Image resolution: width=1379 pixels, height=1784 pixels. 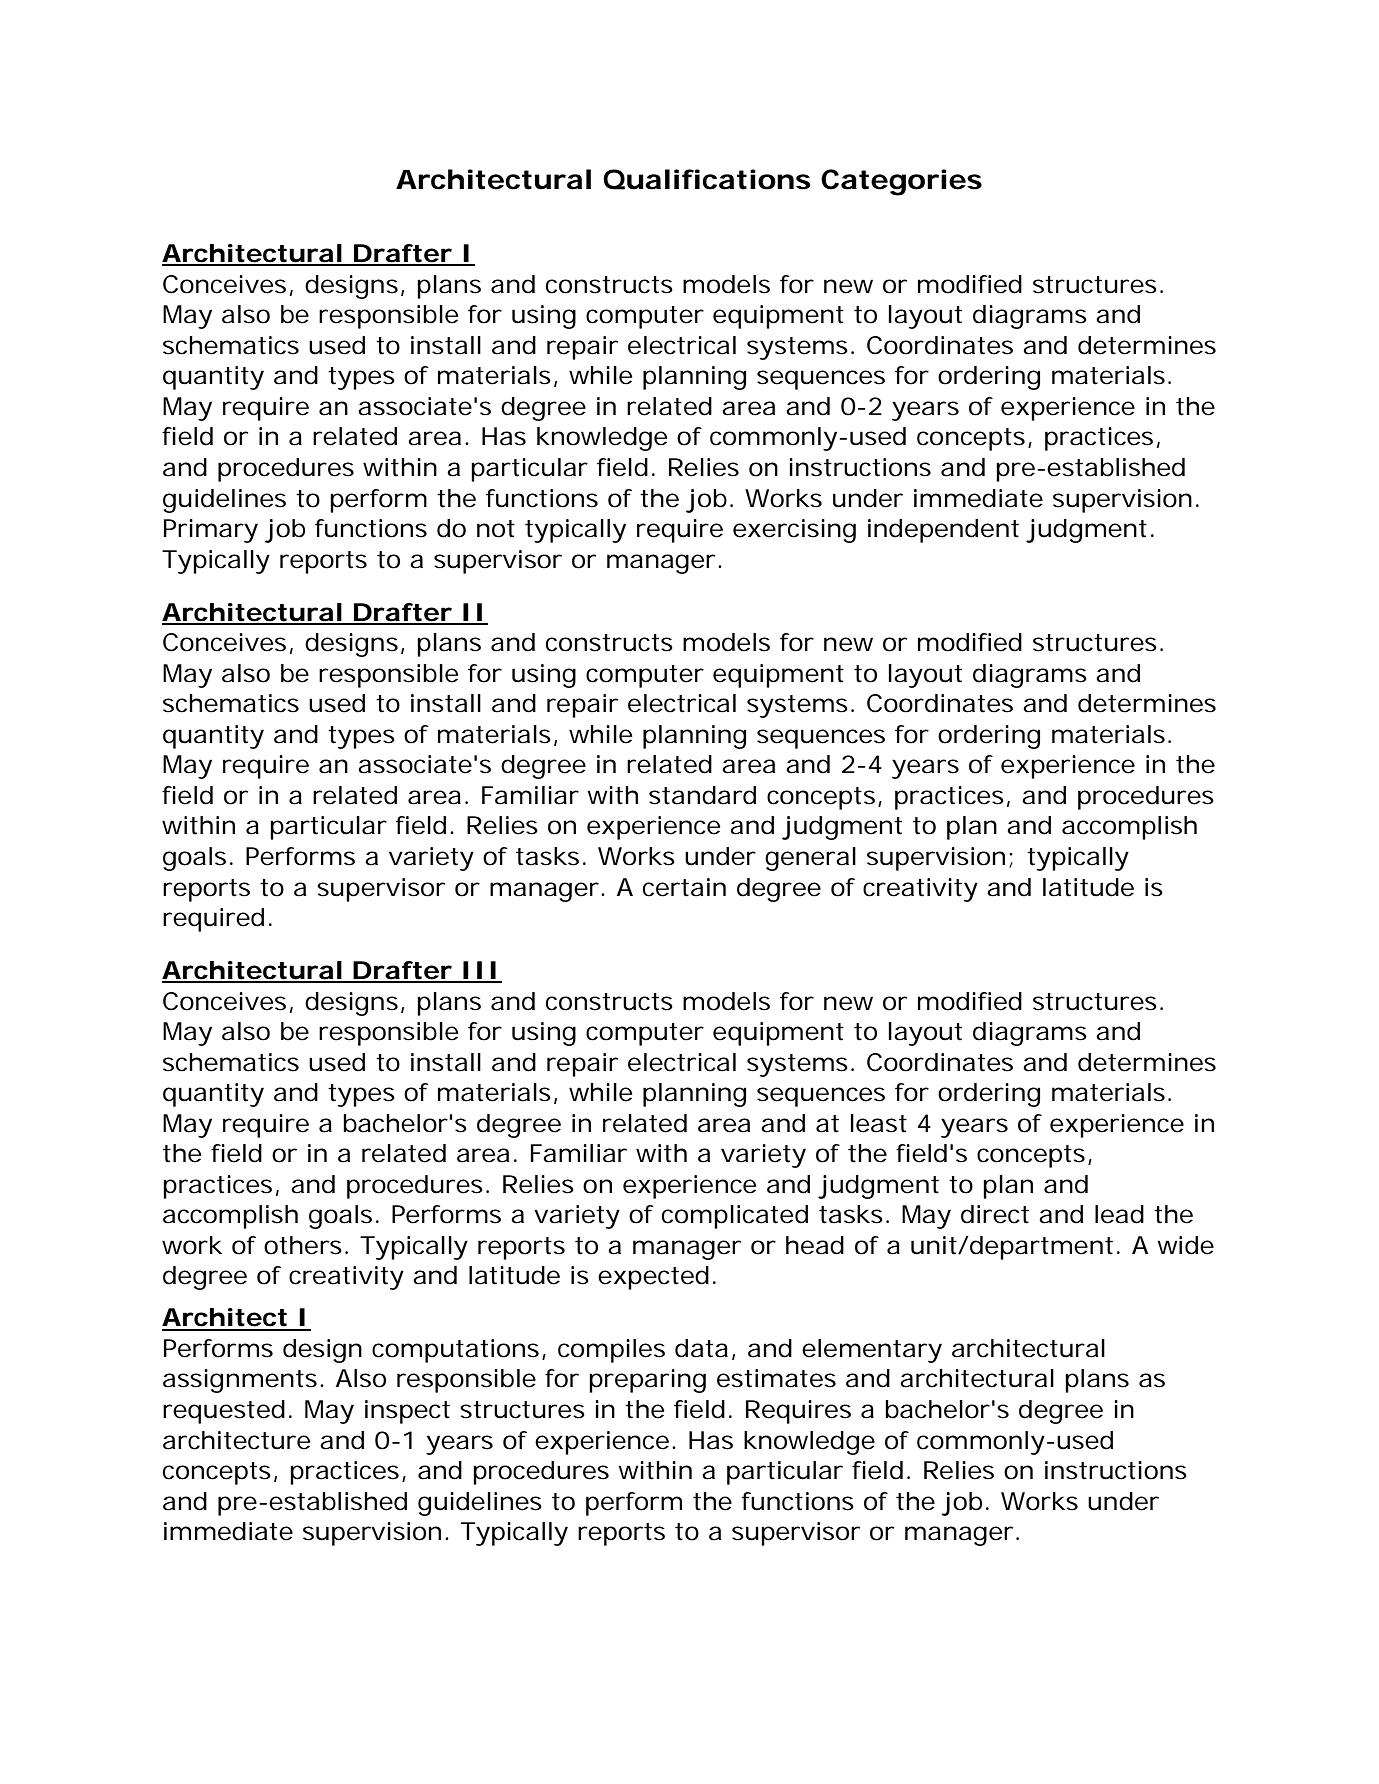 What do you see at coordinates (702, 795) in the screenshot?
I see `standard` at bounding box center [702, 795].
